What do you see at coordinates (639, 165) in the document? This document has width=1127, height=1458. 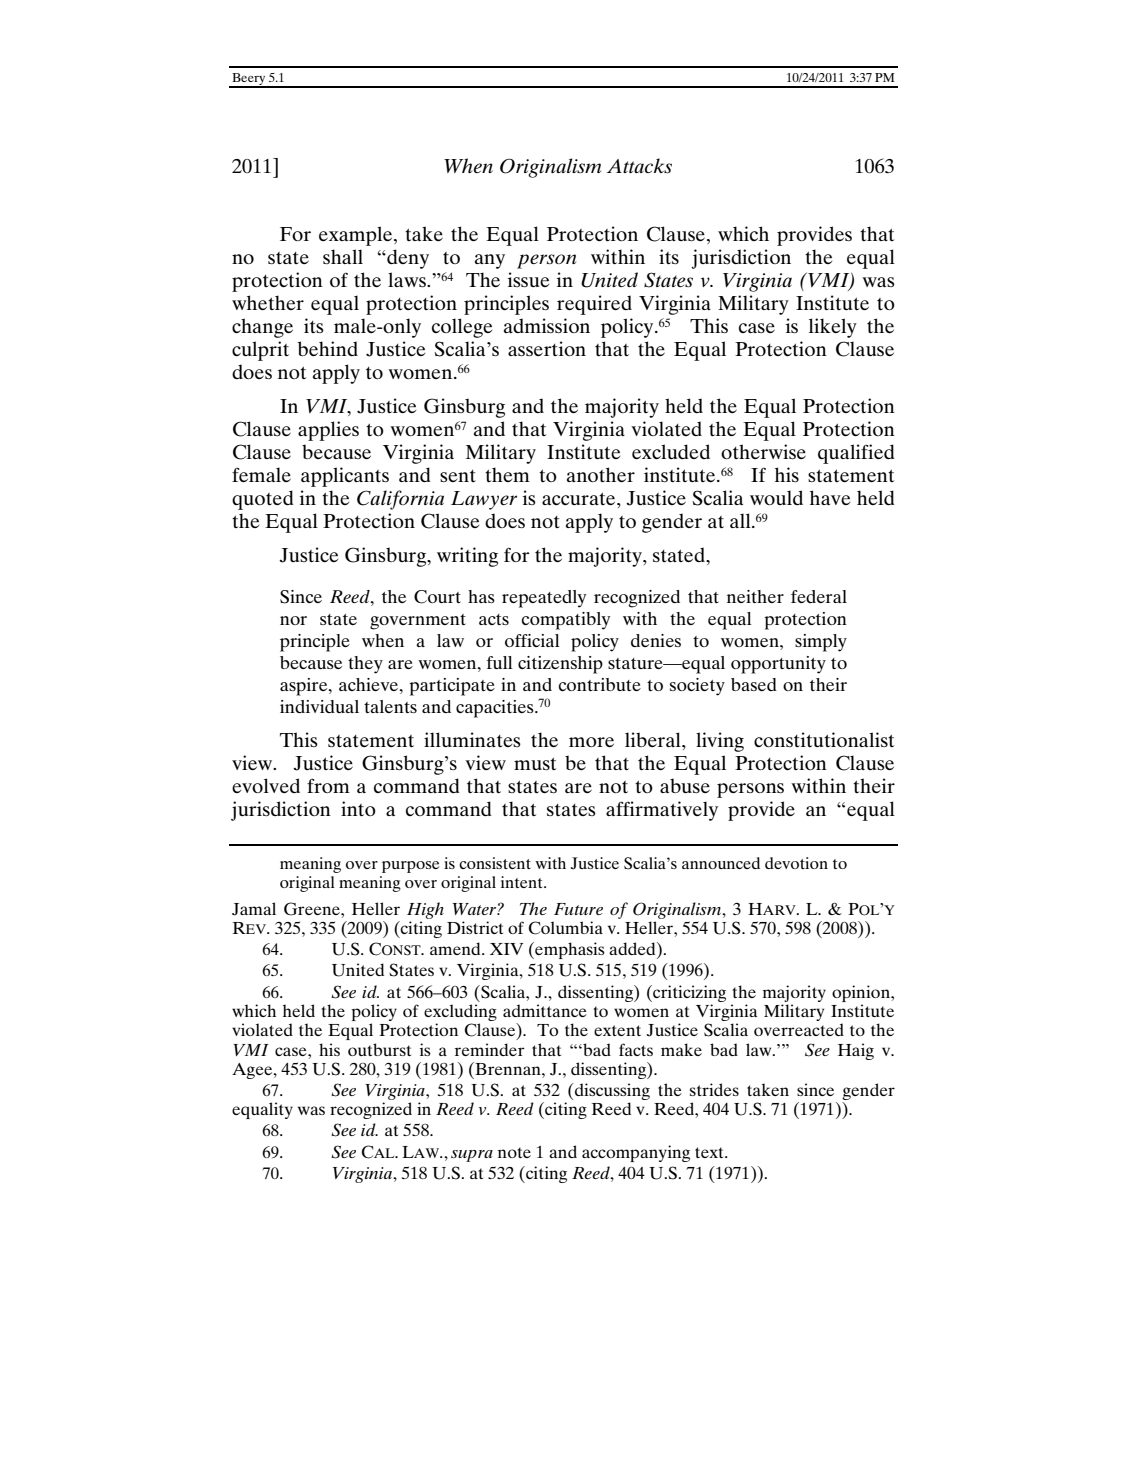 I see `Attacks` at bounding box center [639, 165].
